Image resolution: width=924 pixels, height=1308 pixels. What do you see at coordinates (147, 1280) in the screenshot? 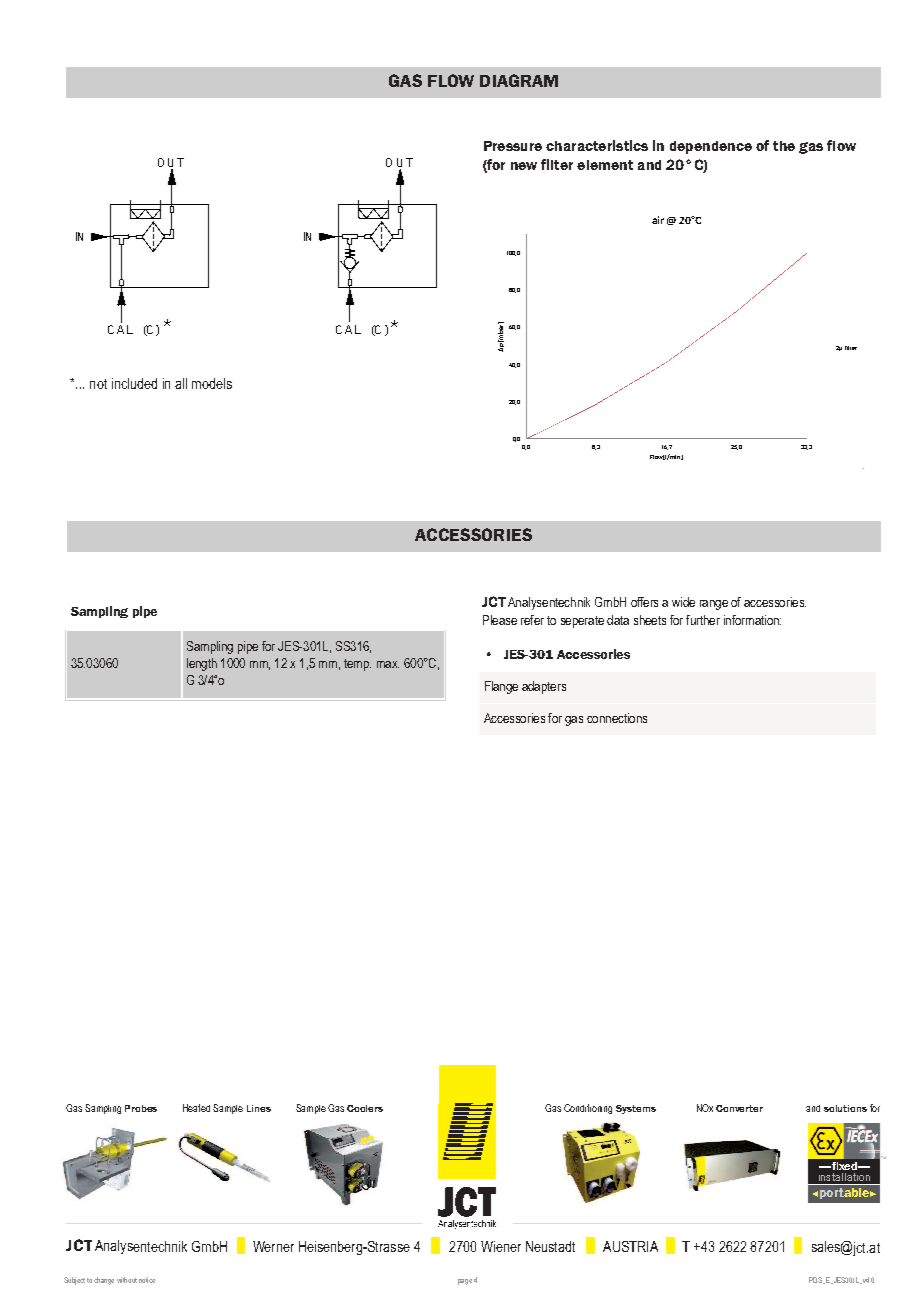
I see `notice` at bounding box center [147, 1280].
